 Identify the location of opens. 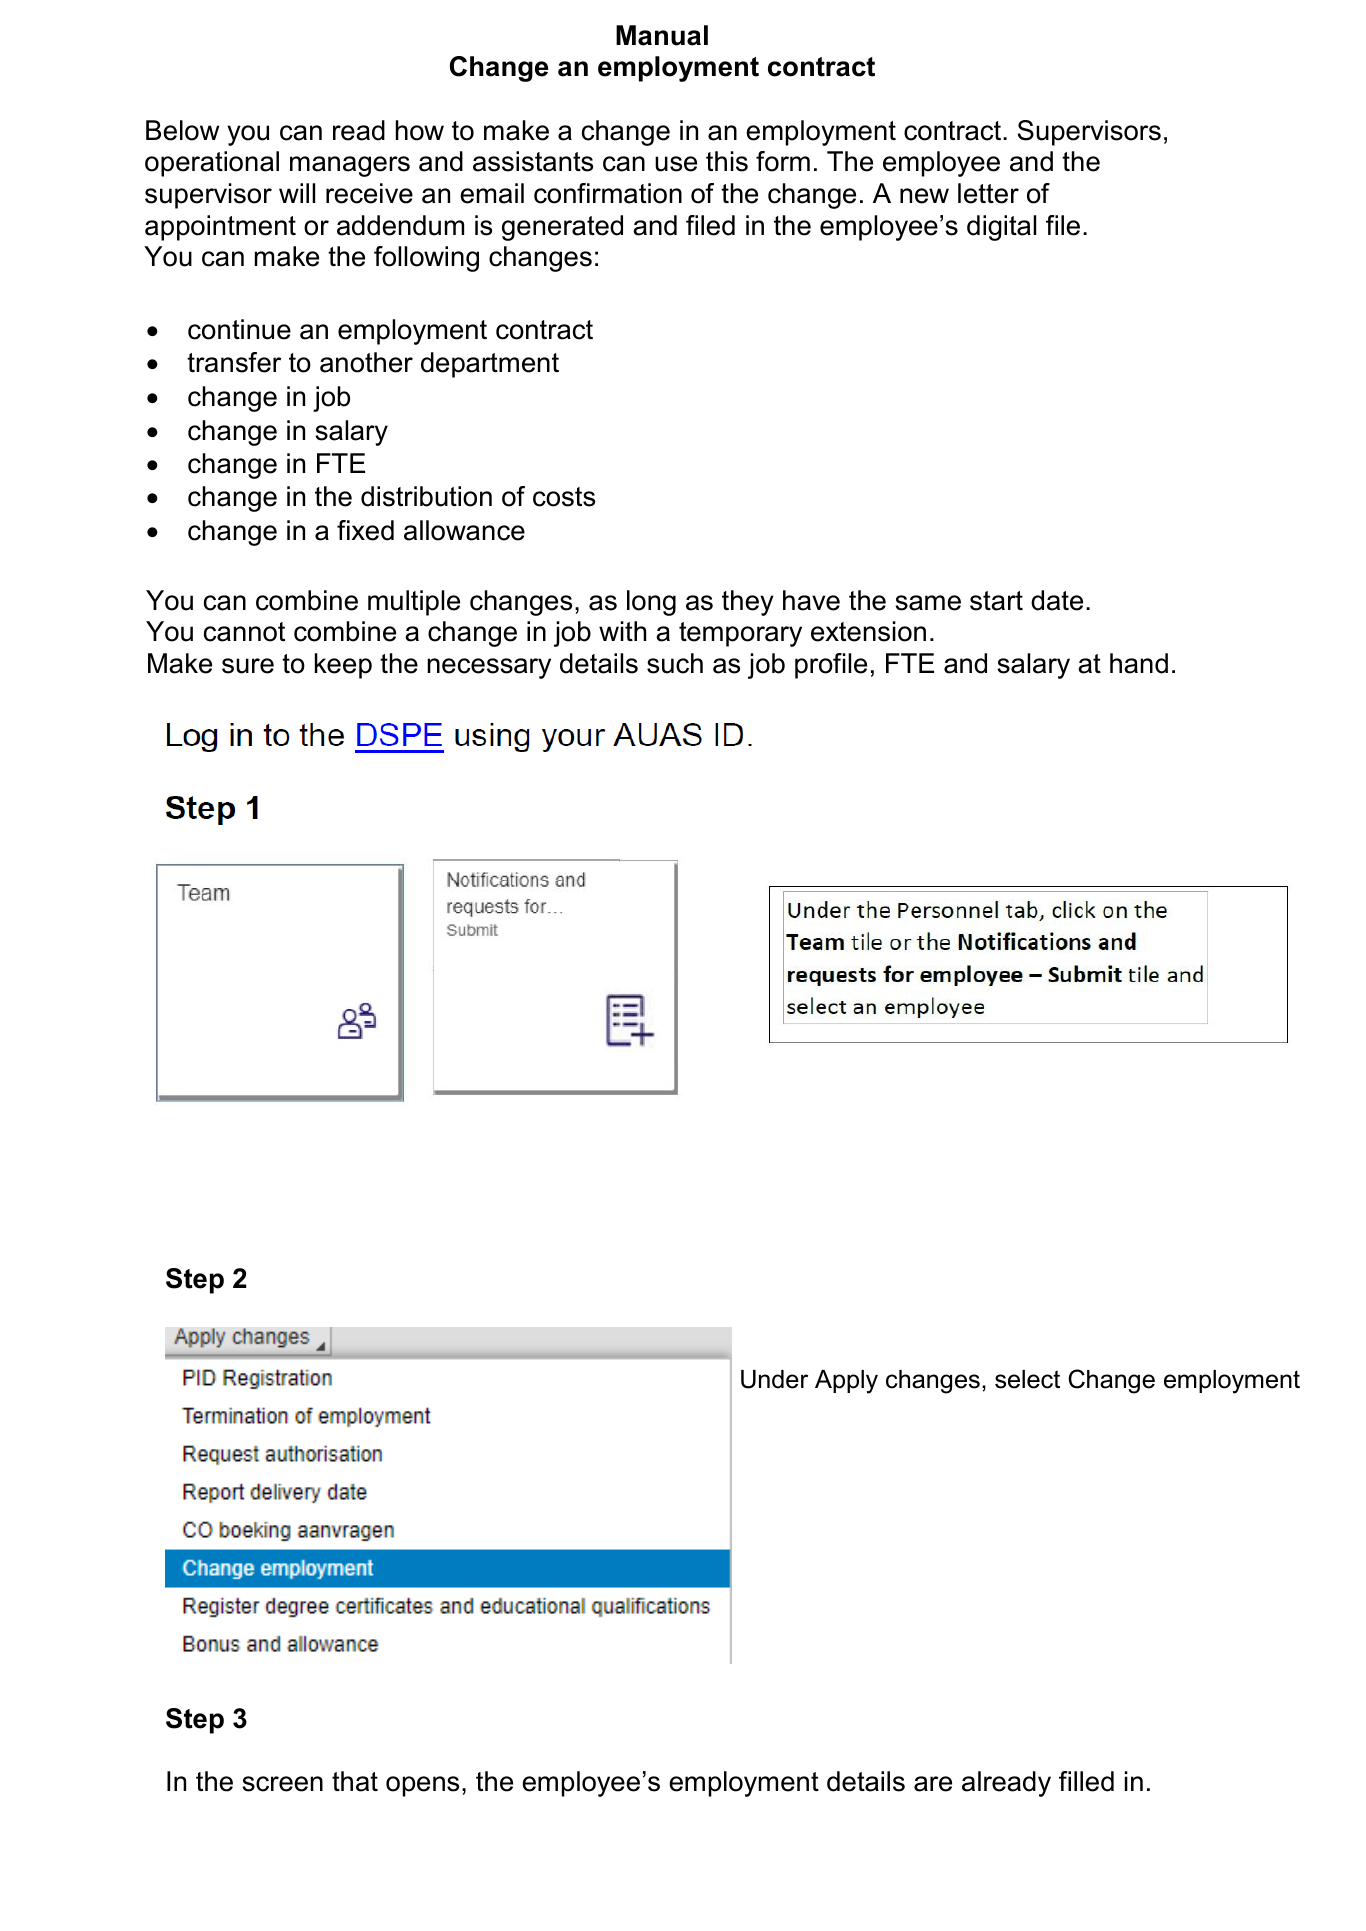
(422, 1786).
